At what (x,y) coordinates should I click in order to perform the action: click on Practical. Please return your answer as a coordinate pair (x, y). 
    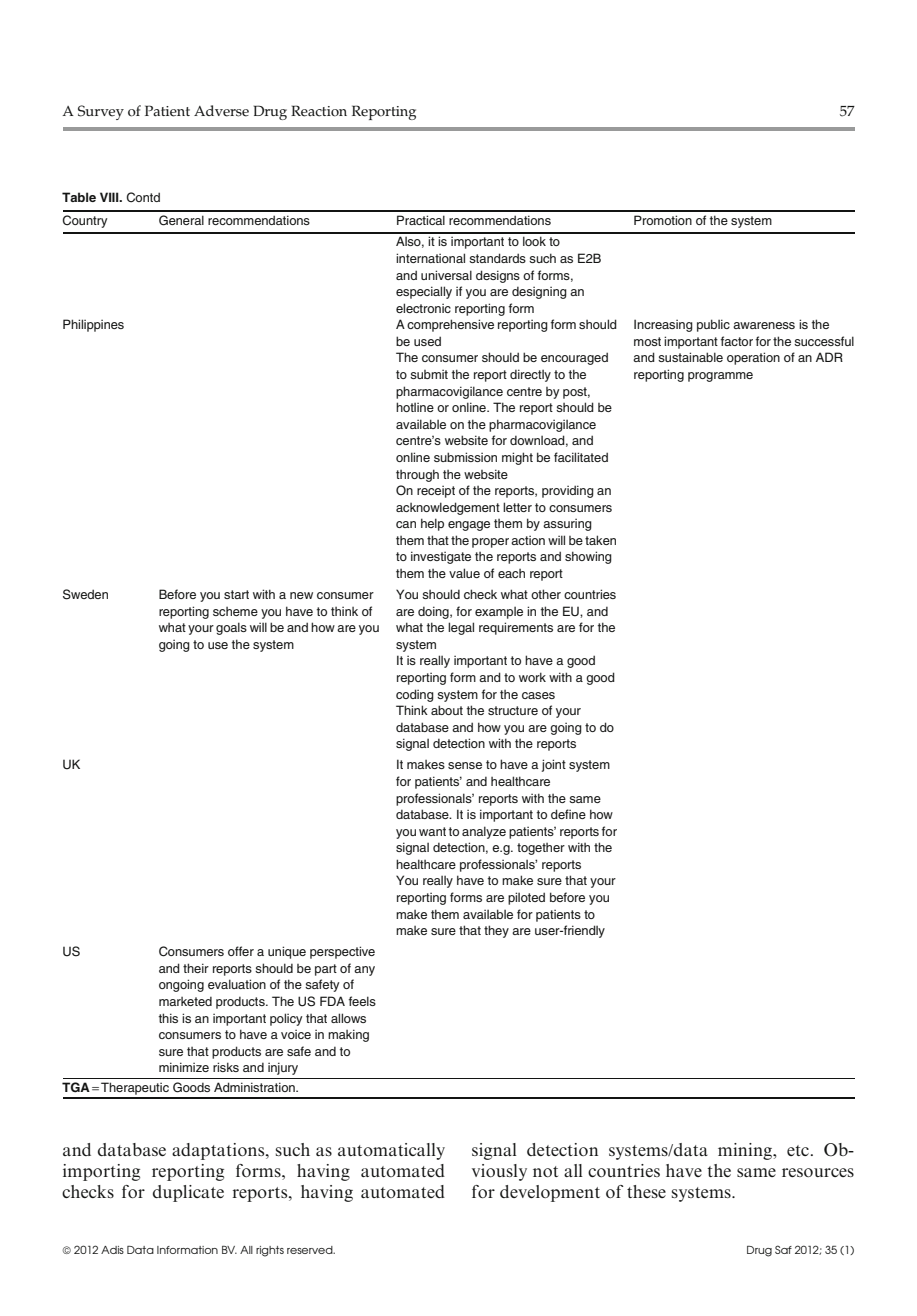
    Looking at the image, I should click on (421, 220).
